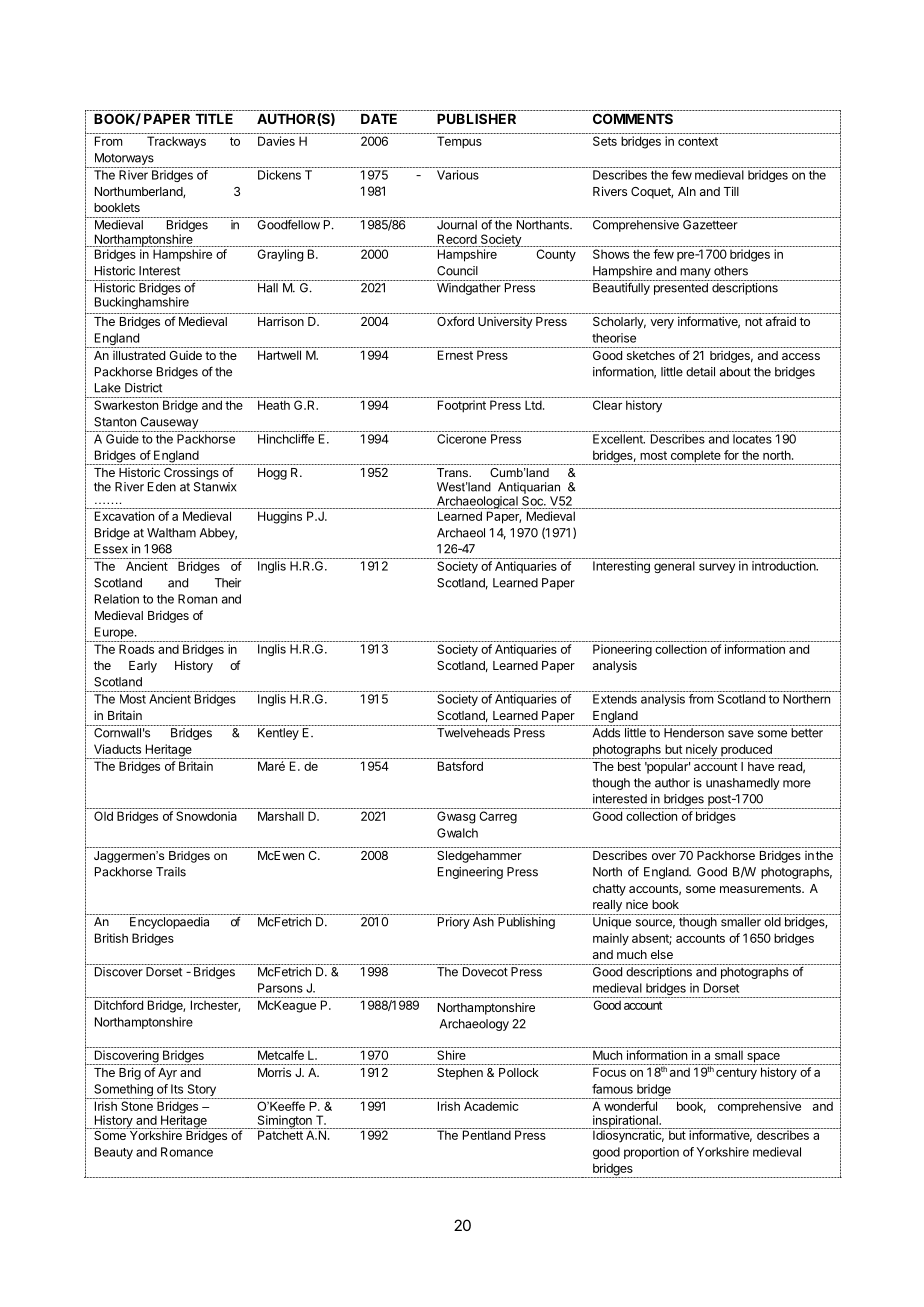 Image resolution: width=924 pixels, height=1307 pixels. Describe the element at coordinates (171, 872) in the screenshot. I see `Trails` at that location.
